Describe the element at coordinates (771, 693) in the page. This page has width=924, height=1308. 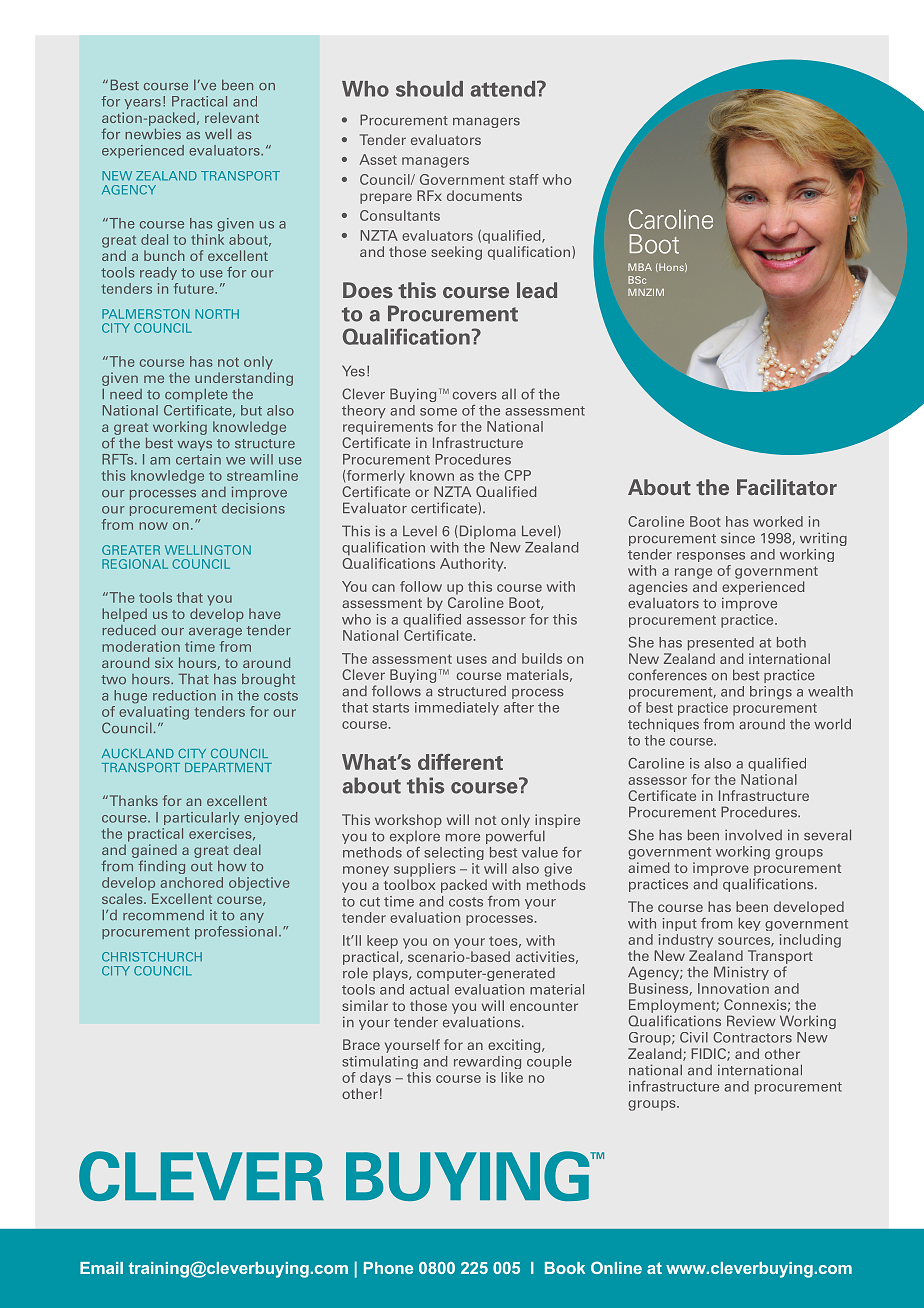
I see `brings` at that location.
